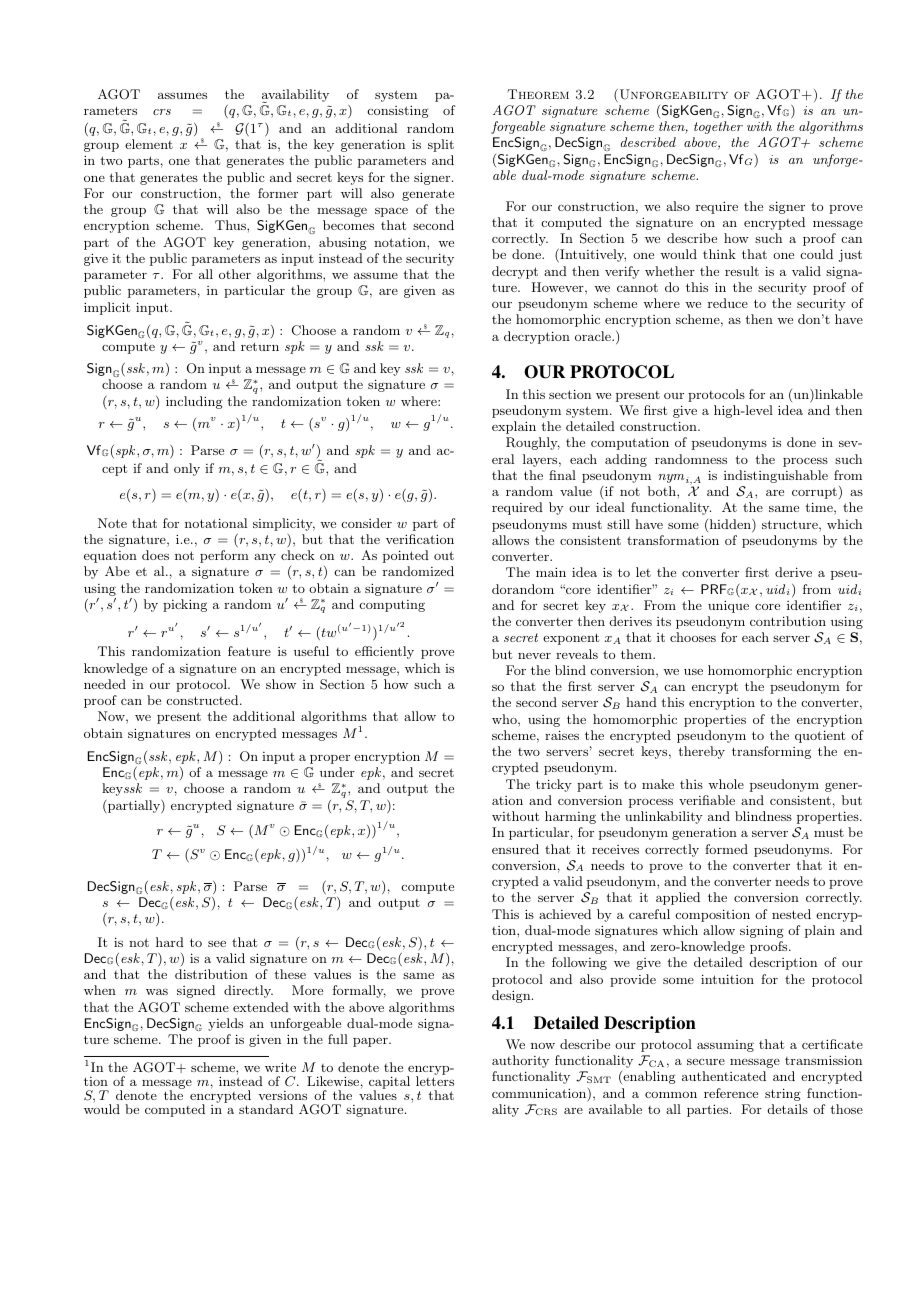 Image resolution: width=924 pixels, height=1308 pixels. What do you see at coordinates (520, 1061) in the image?
I see `authority` at bounding box center [520, 1061].
